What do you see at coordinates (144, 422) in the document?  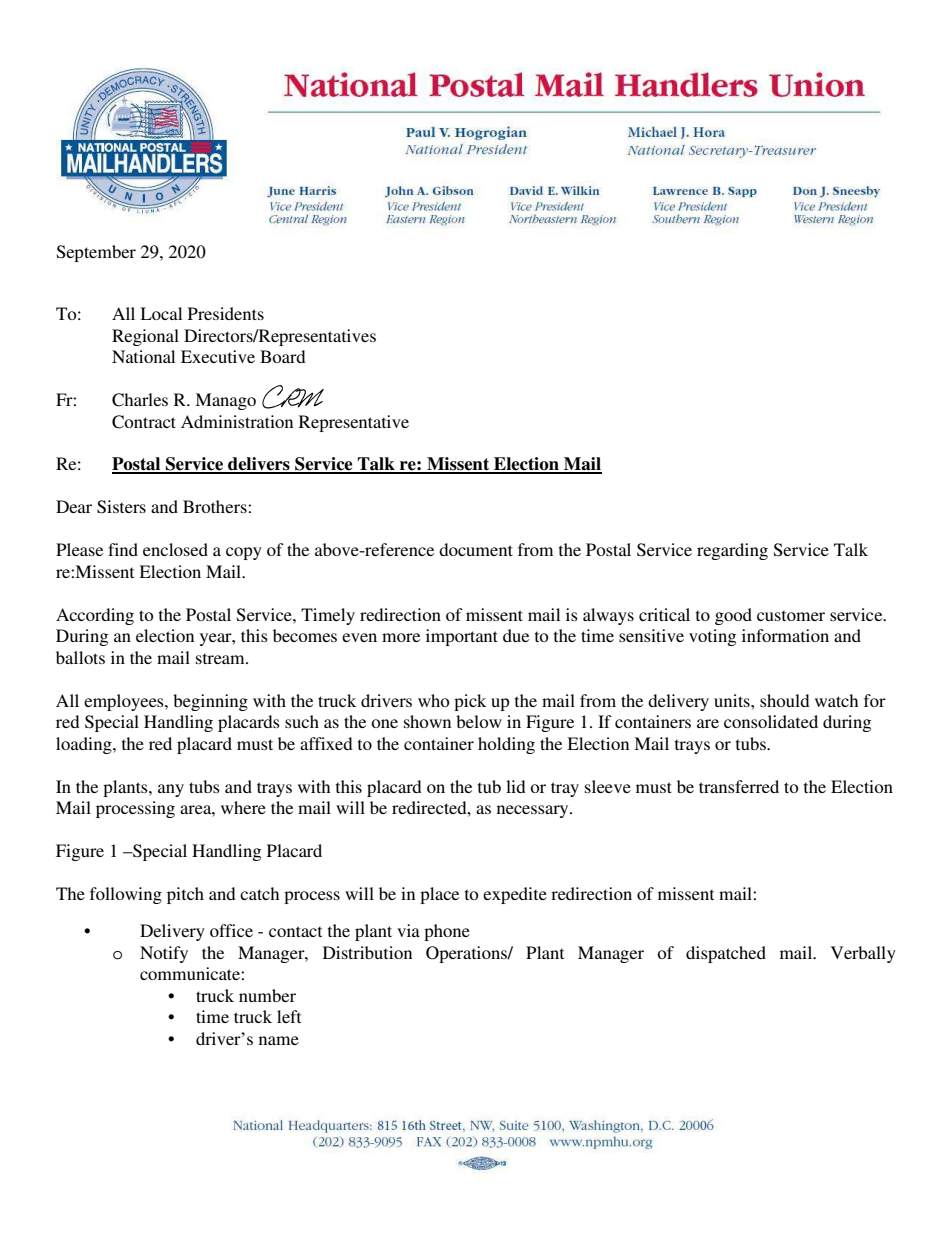 I see `Contract` at bounding box center [144, 422].
